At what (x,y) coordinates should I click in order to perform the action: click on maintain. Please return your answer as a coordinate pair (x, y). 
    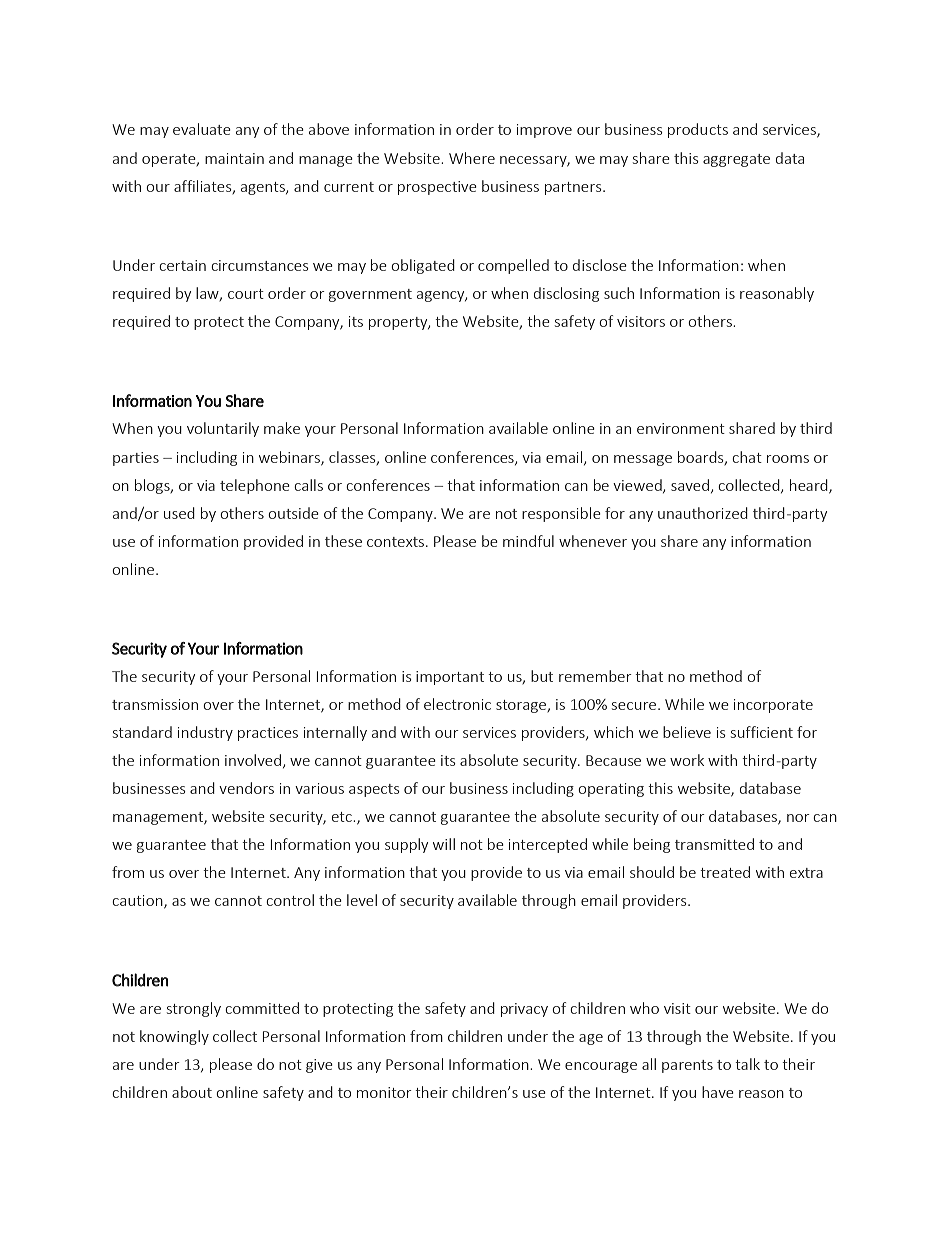
    Looking at the image, I should click on (234, 158).
